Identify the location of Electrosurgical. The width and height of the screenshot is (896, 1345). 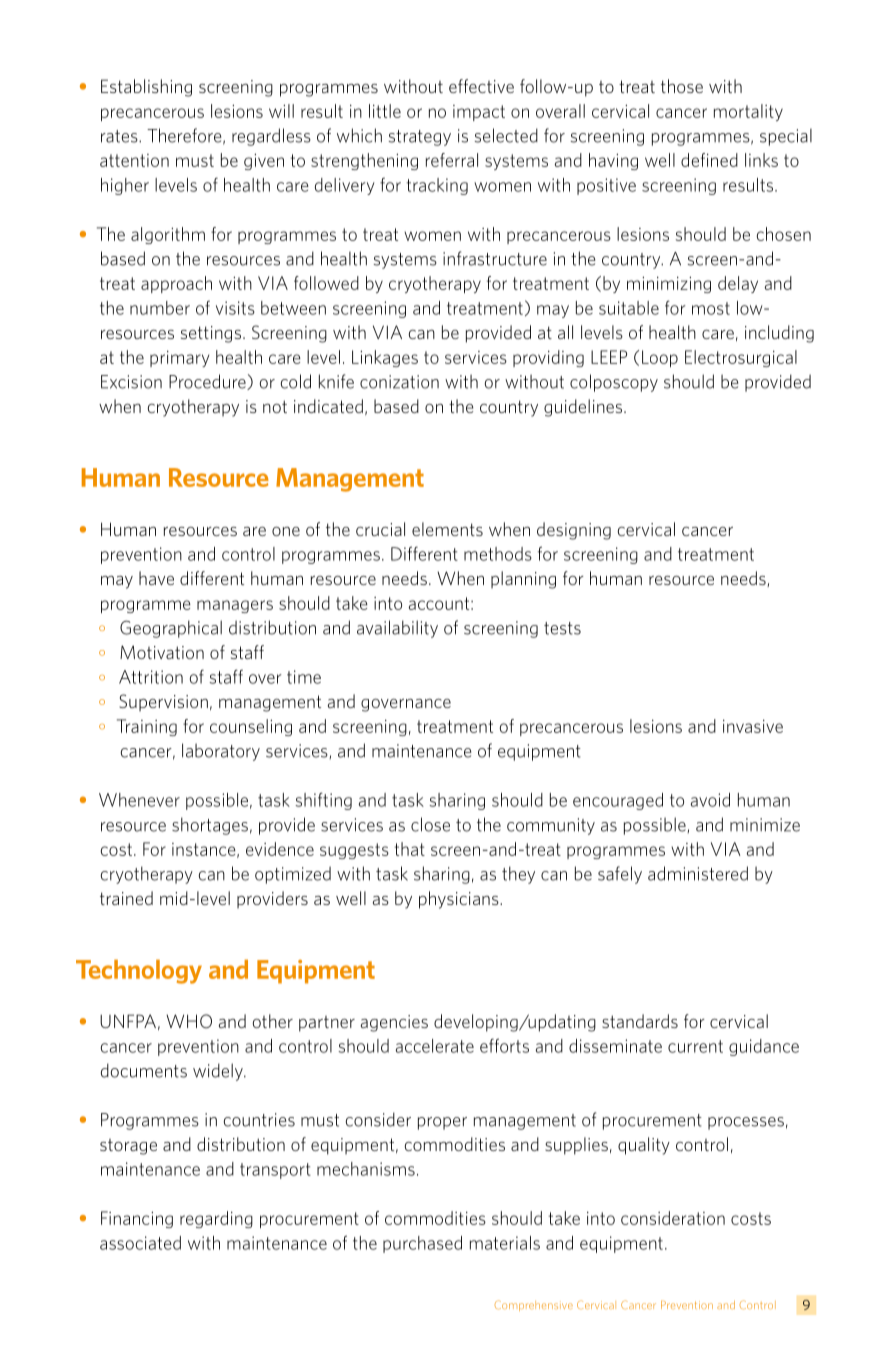
(741, 358).
